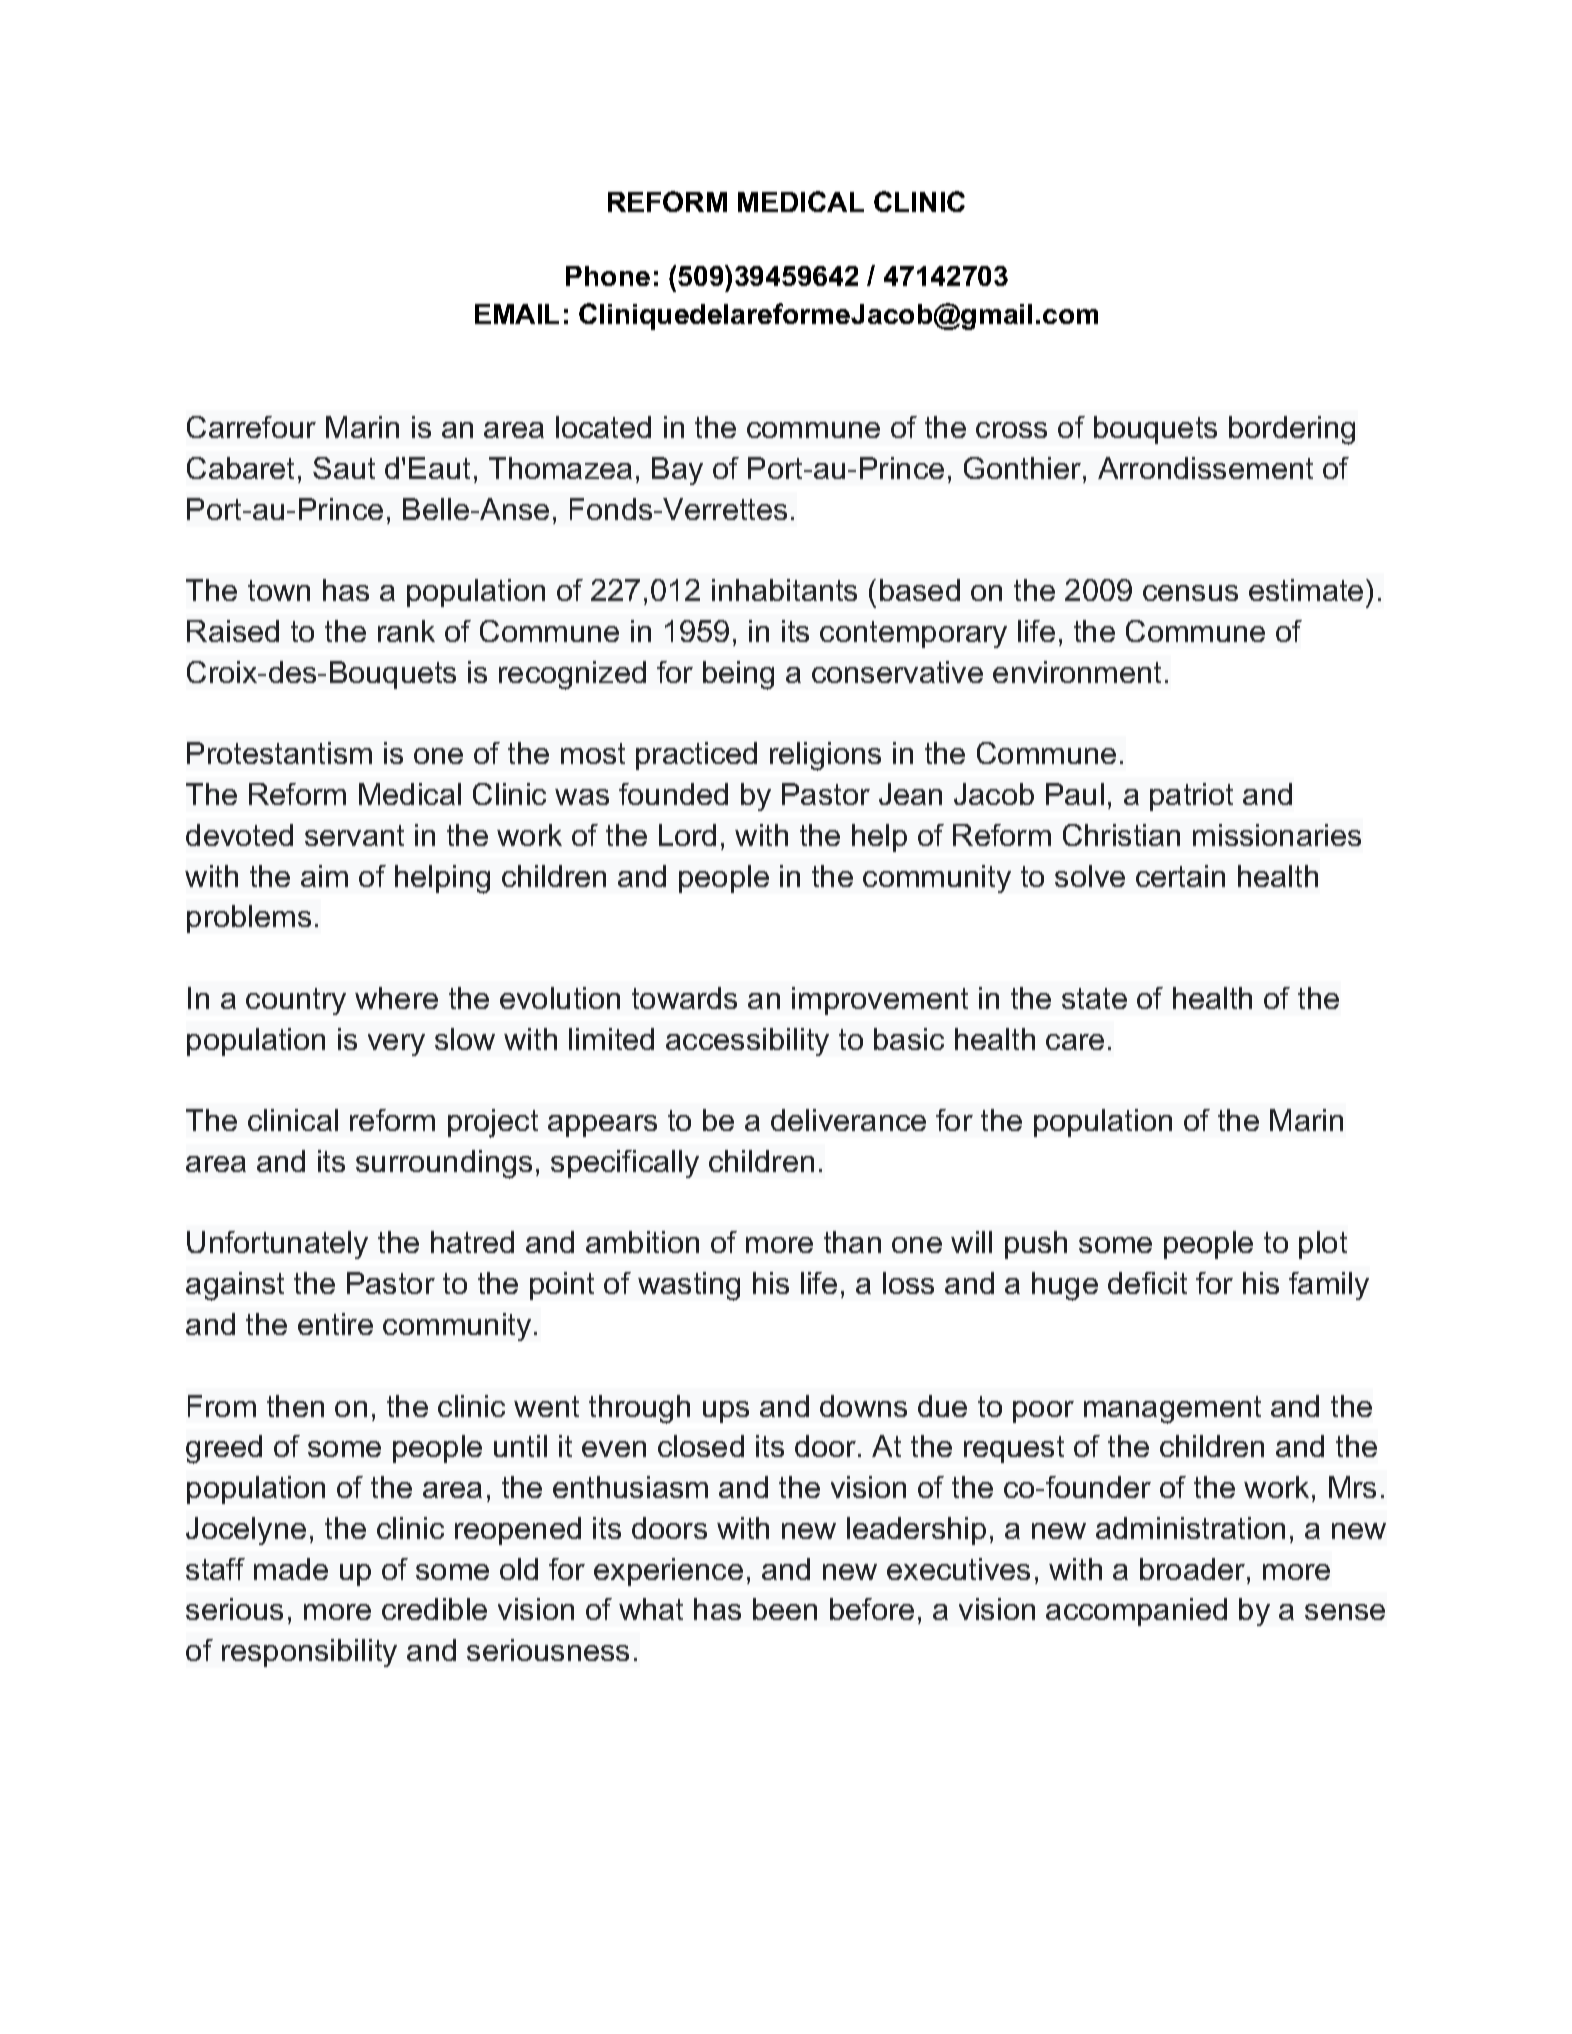 This screenshot has height=2034, width=1572. Describe the element at coordinates (1190, 593) in the screenshot. I see `census` at that location.
